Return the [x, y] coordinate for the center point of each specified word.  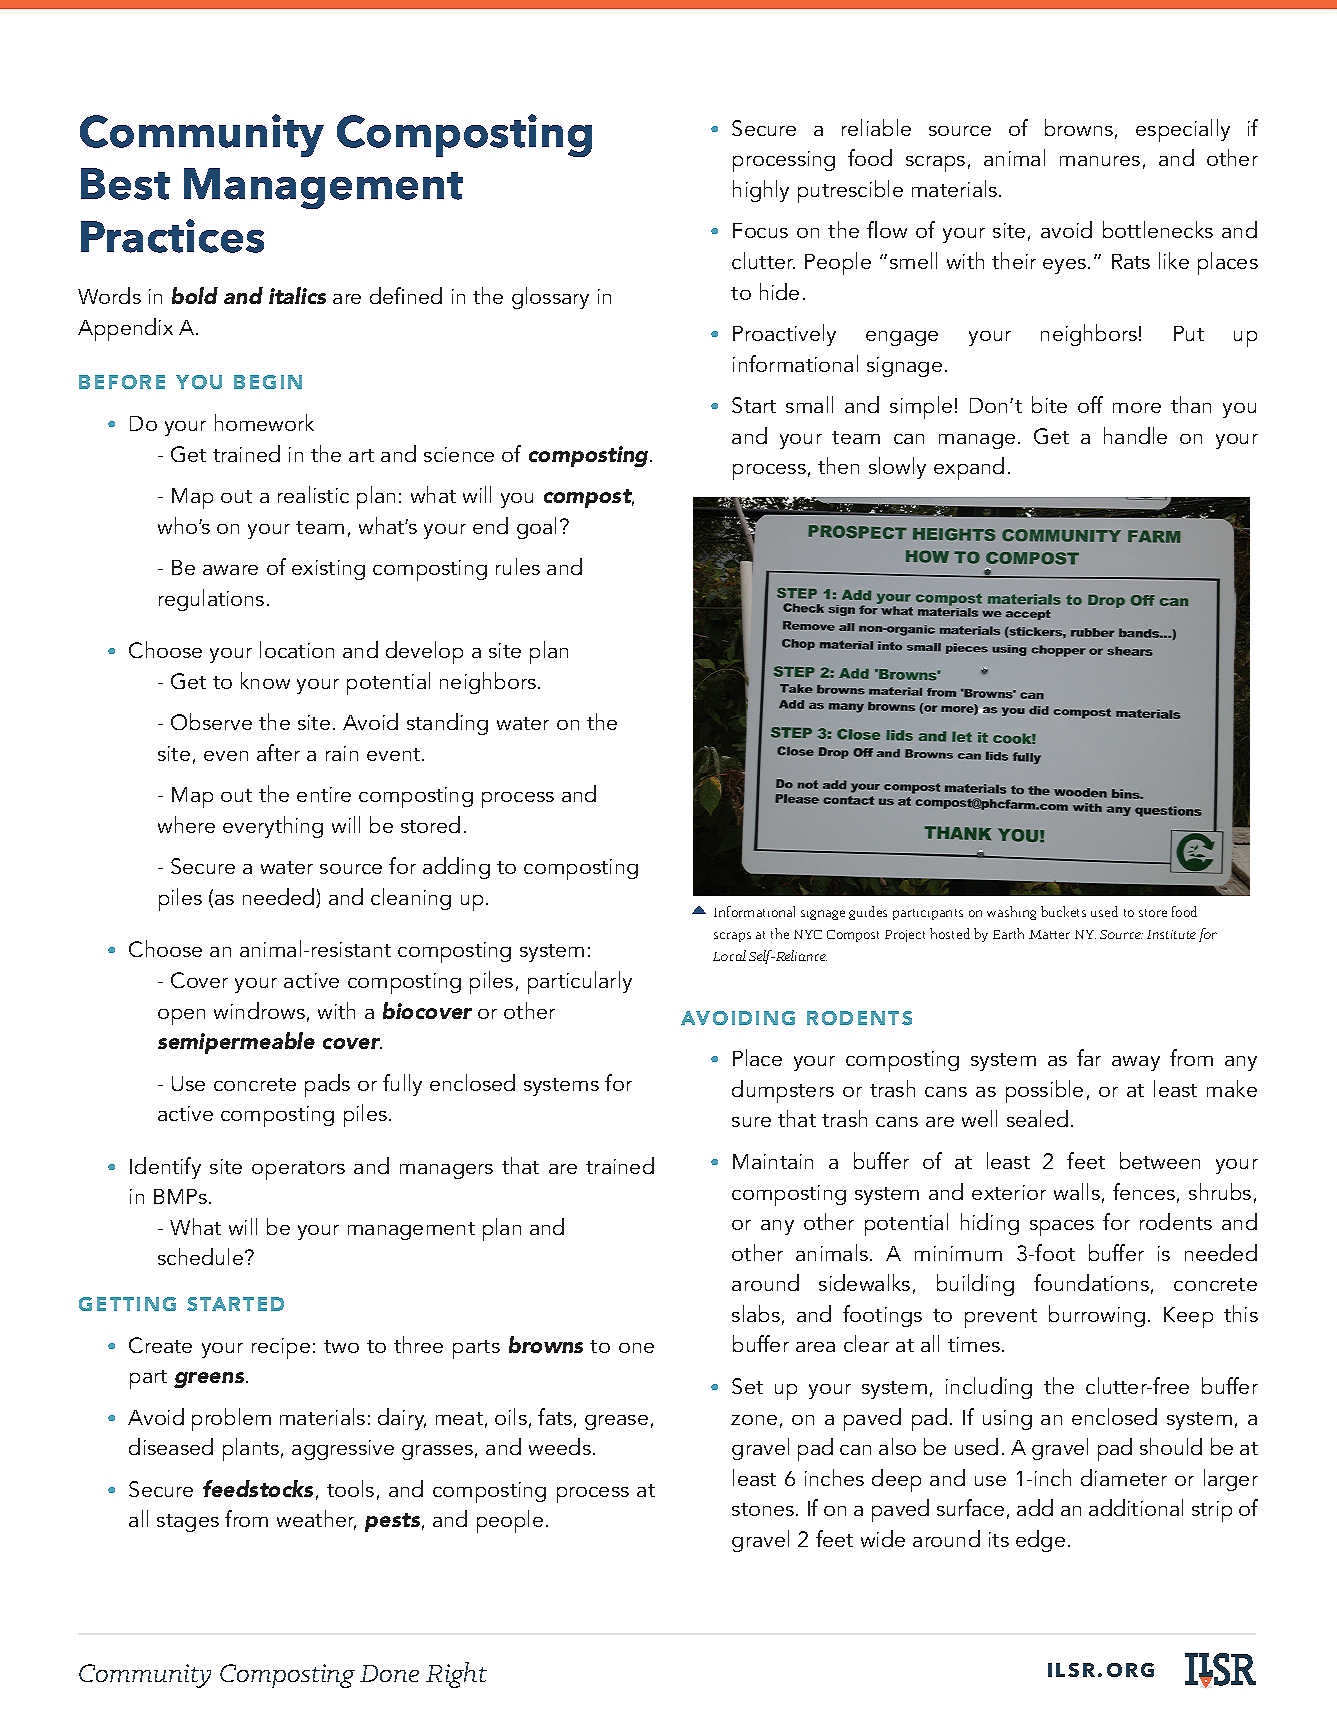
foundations [1091, 1282]
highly [761, 191]
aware [230, 570]
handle [1135, 435]
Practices [172, 236]
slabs [756, 1313]
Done [389, 1673]
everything [273, 827]
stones [764, 1509]
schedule [202, 1256]
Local [729, 955]
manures [1100, 161]
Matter [1049, 934]
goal [536, 528]
